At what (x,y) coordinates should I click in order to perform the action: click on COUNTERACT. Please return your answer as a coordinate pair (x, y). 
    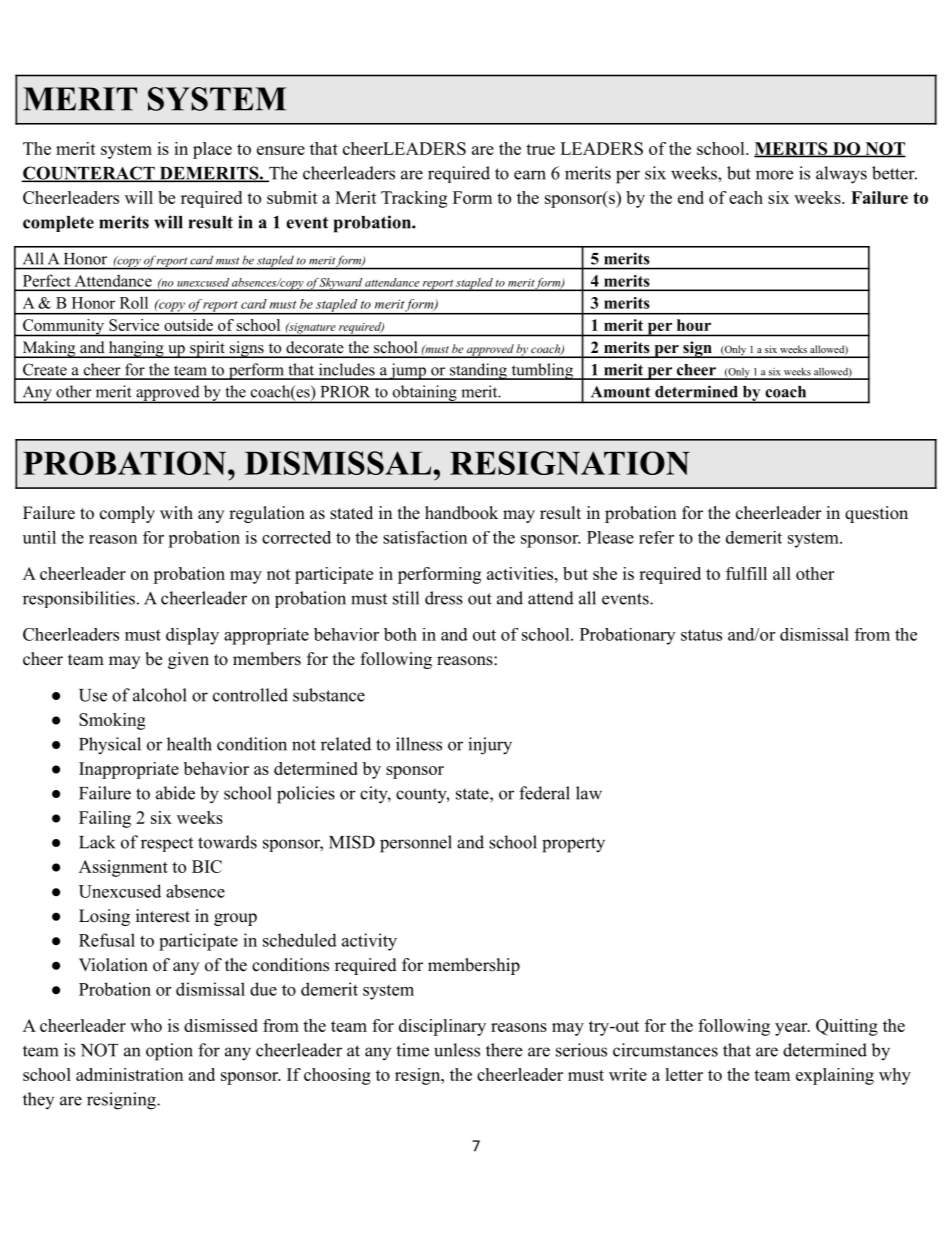
    Looking at the image, I should click on (89, 174).
